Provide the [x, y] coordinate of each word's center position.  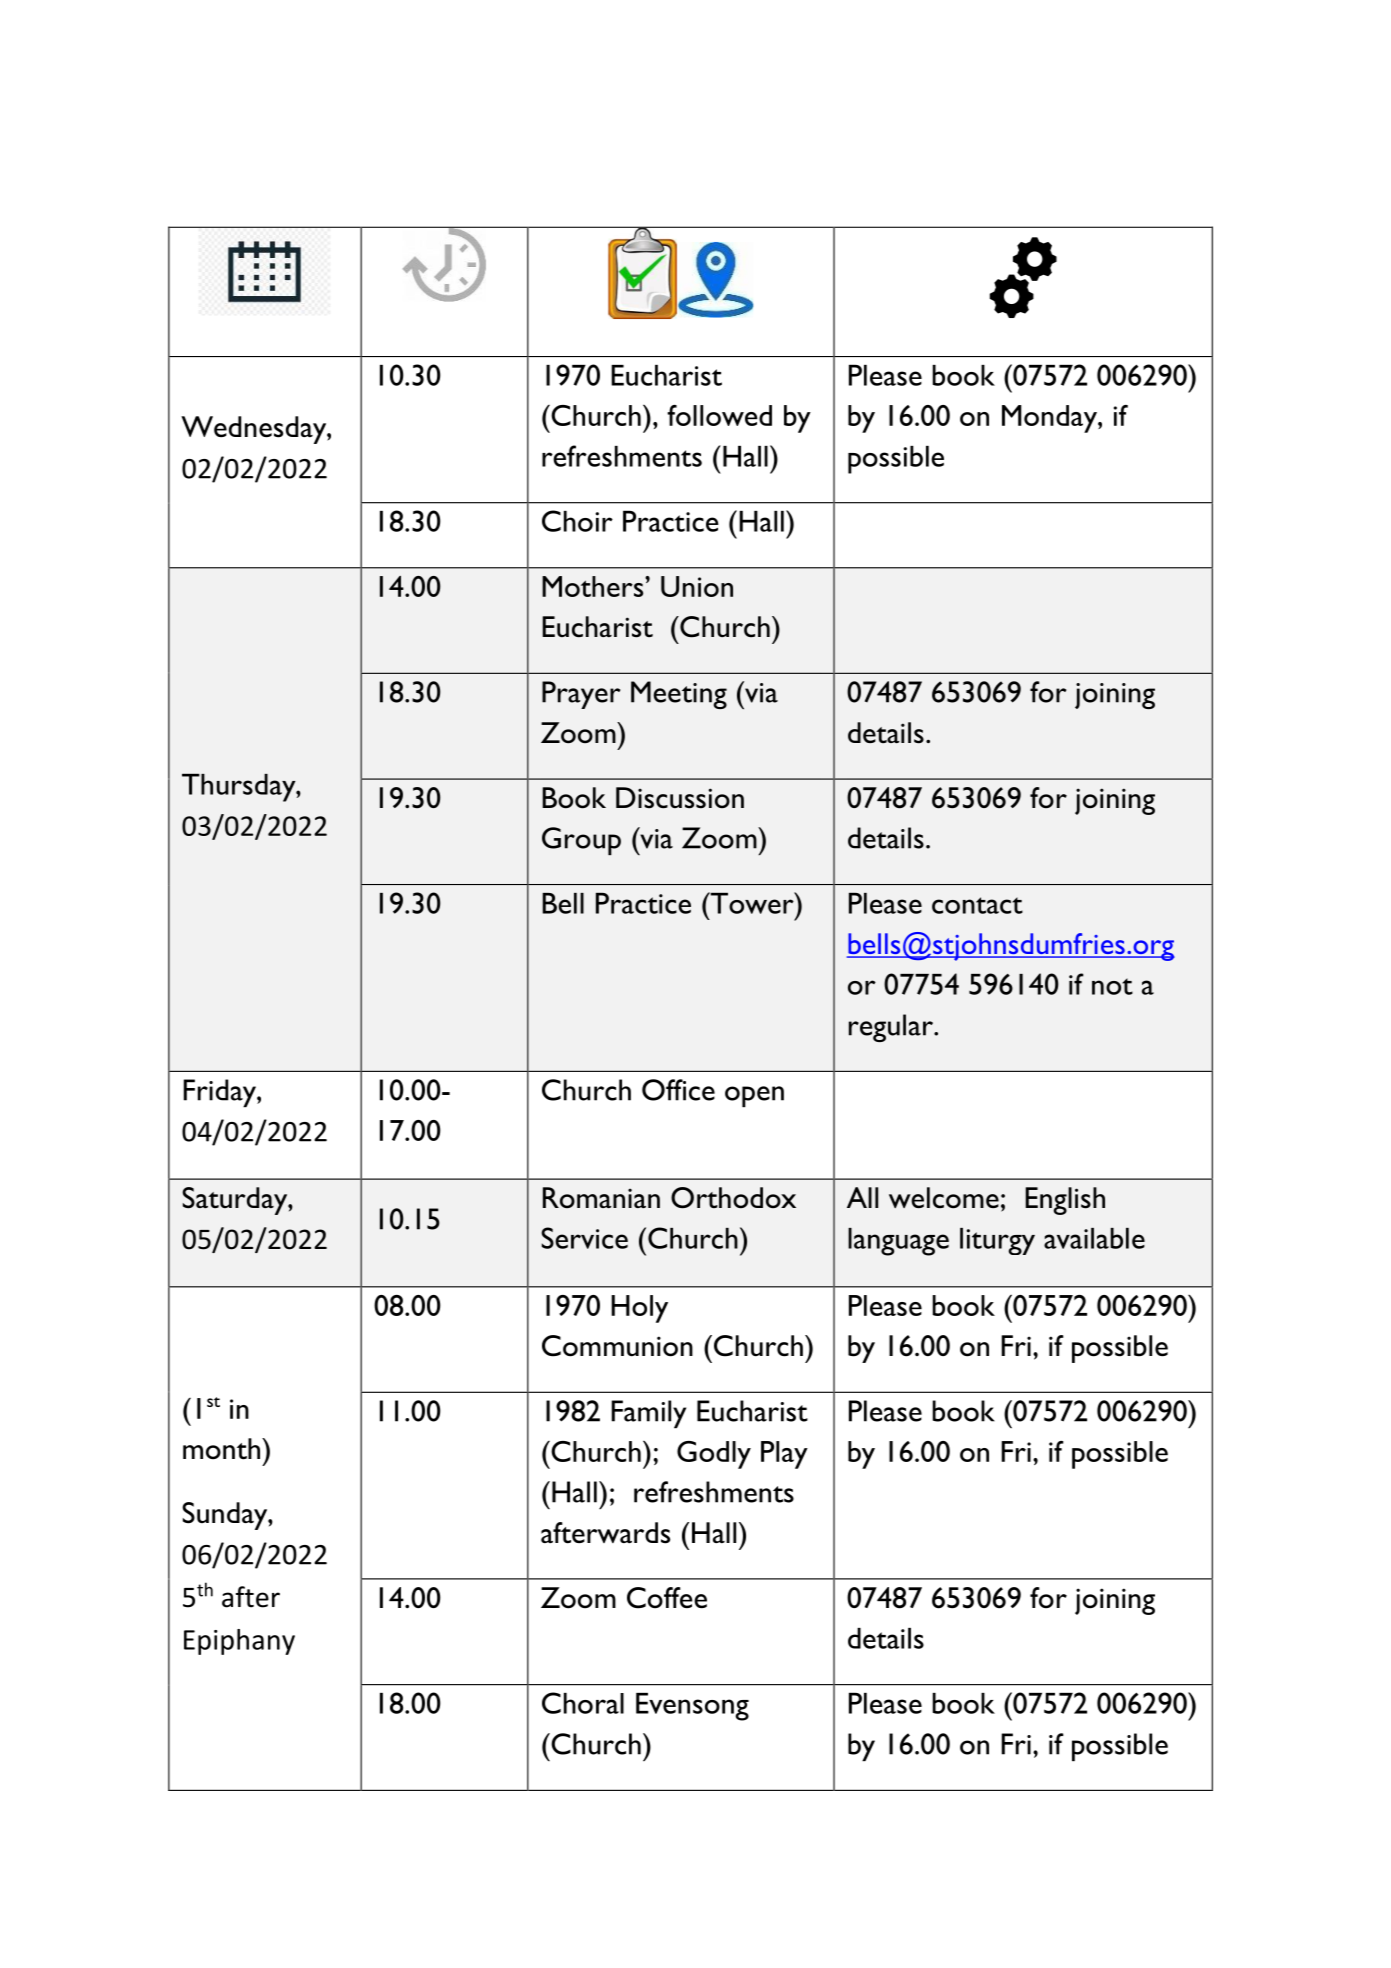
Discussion [680, 798]
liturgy [997, 1241]
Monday [1050, 419]
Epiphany [239, 1642]
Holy [639, 1309]
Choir [577, 521]
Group [581, 841]
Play [784, 1455]
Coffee [667, 1598]
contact [977, 905]
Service [584, 1238]
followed [719, 415]
